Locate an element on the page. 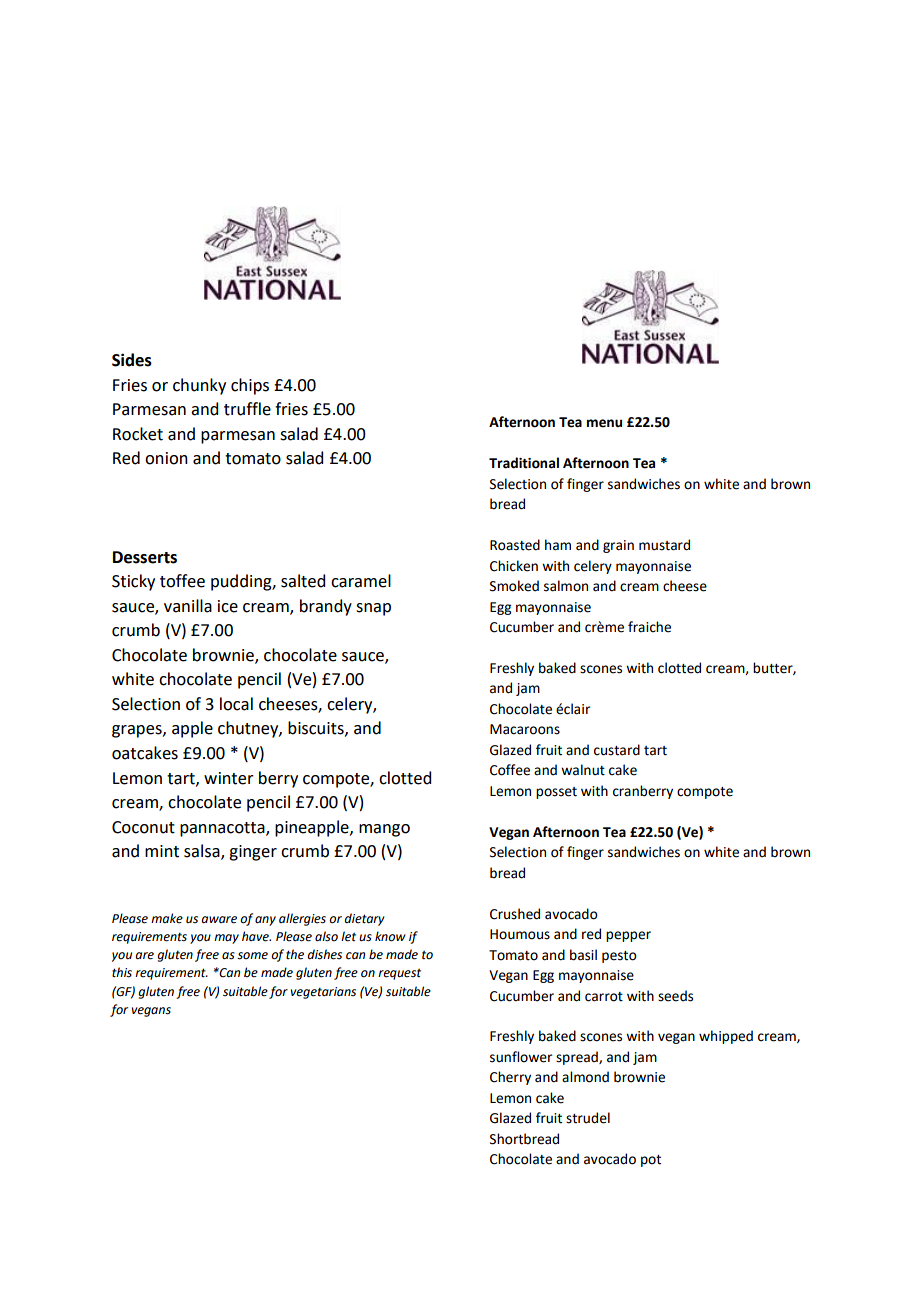 The width and height of the page is (924, 1308). salsa is located at coordinates (203, 852).
